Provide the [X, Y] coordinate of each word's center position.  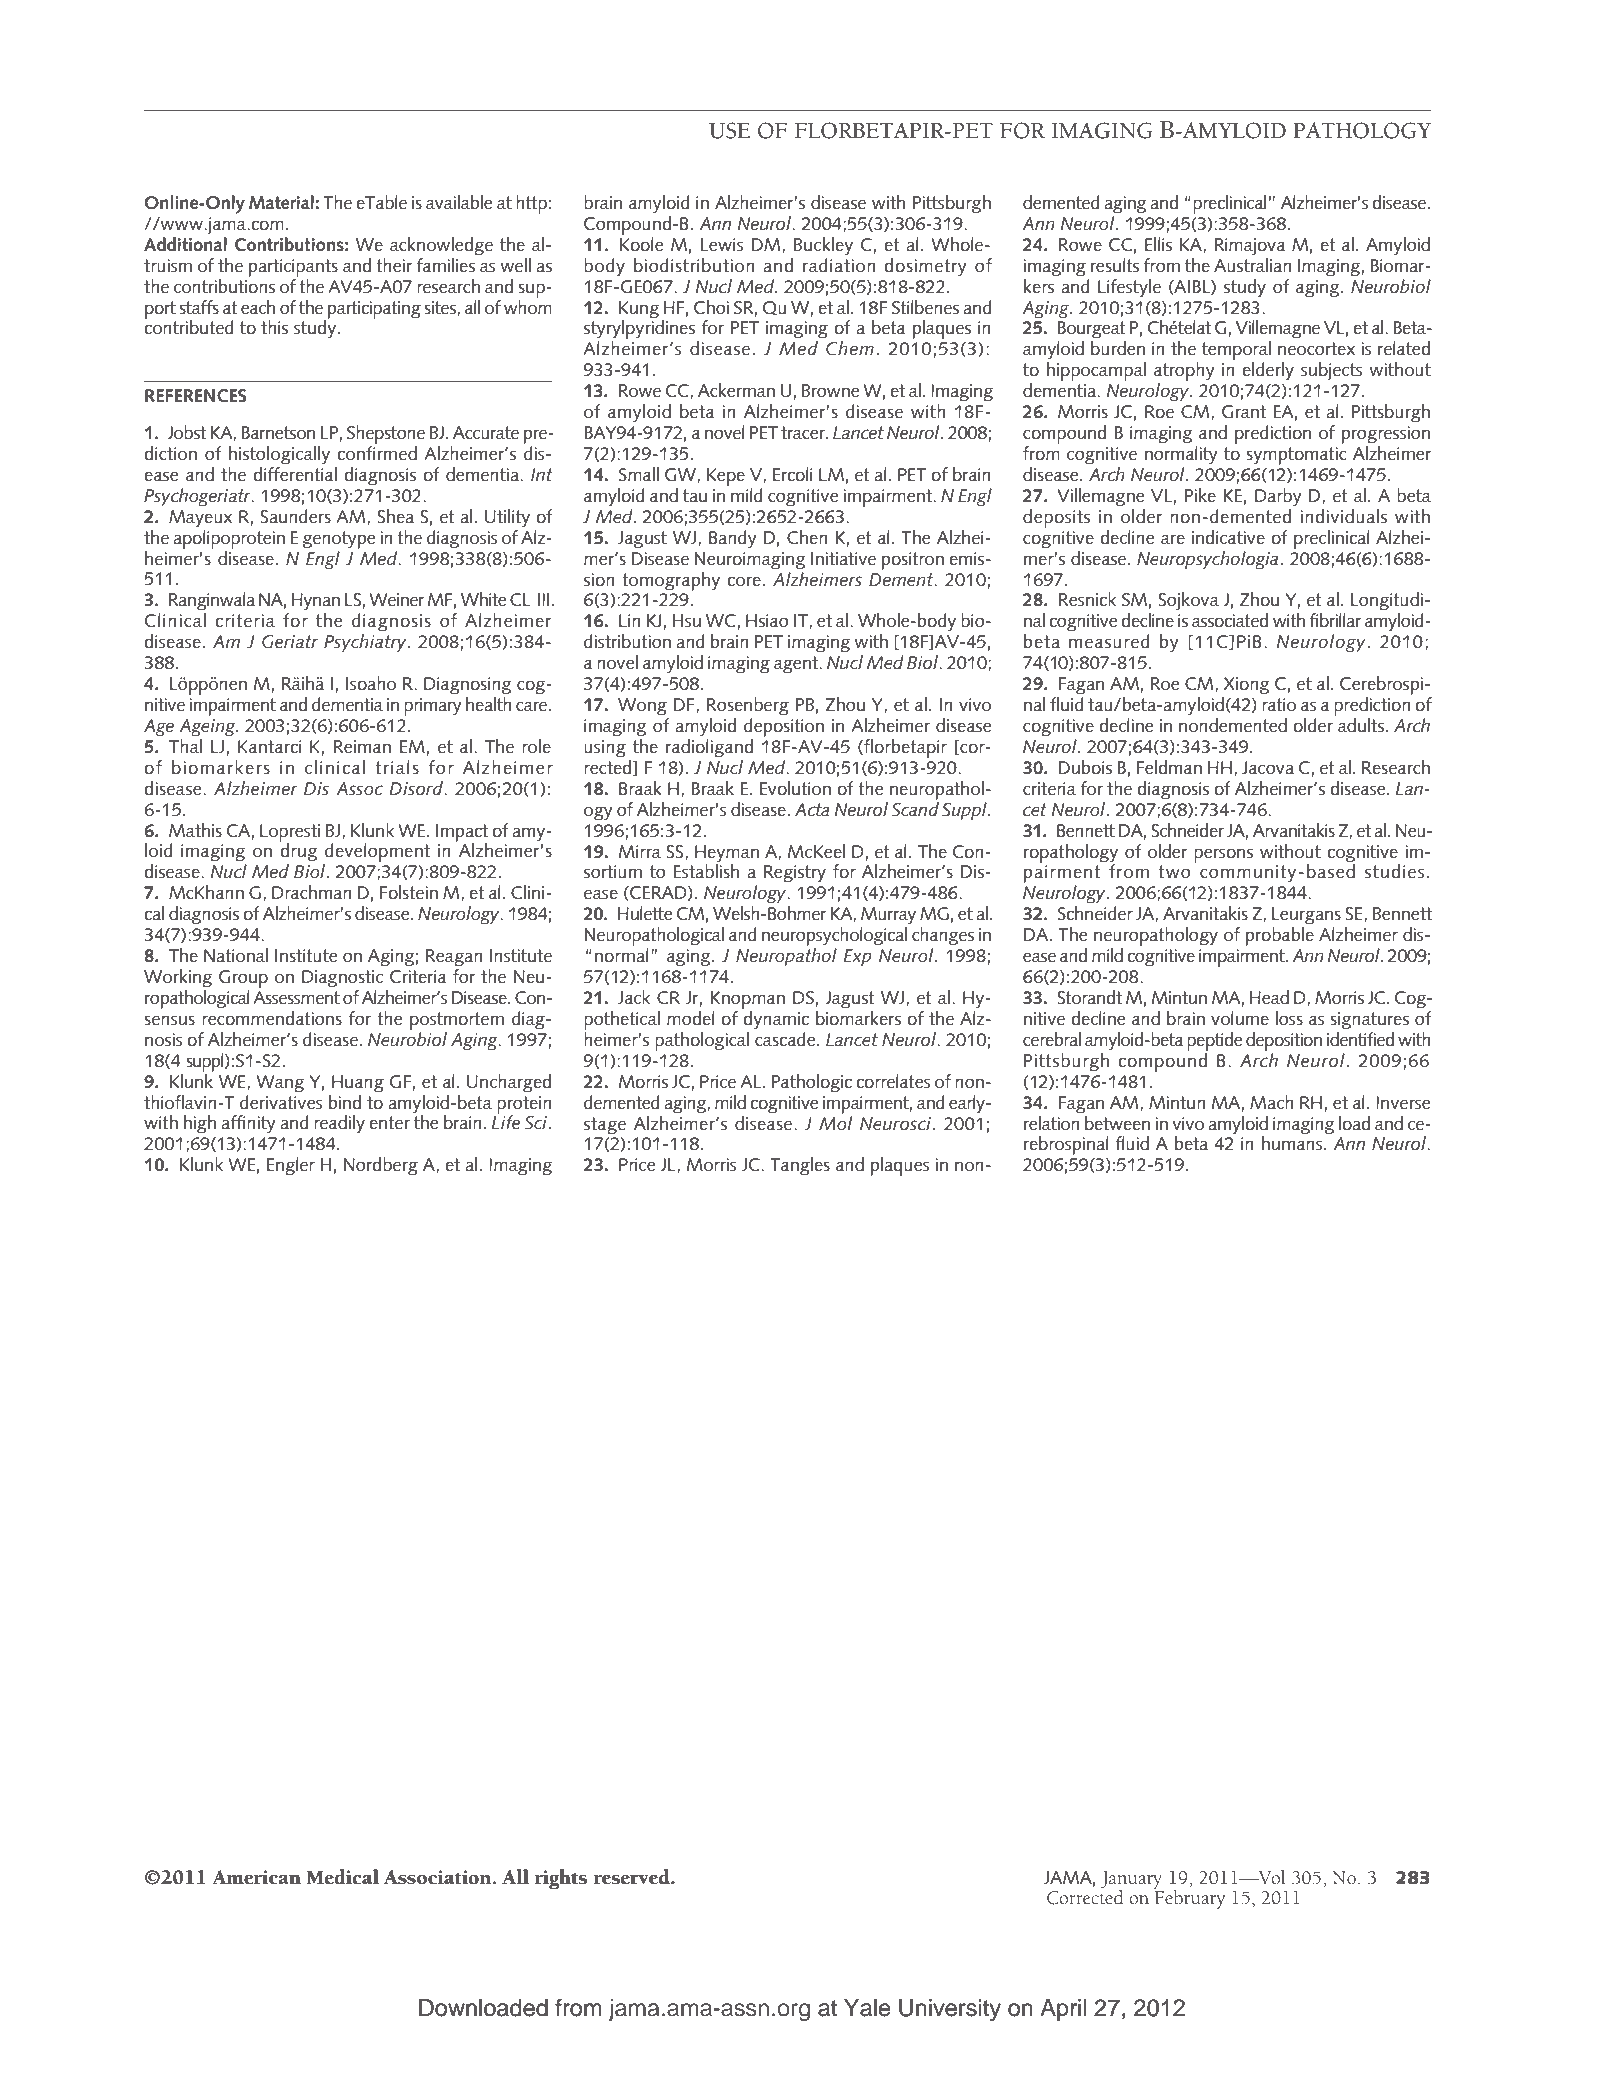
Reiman [362, 747]
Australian [1253, 264]
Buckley [823, 246]
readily [339, 1124]
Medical [342, 1877]
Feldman [1169, 767]
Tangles [800, 1166]
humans [1293, 1142]
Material [281, 202]
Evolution [795, 788]
